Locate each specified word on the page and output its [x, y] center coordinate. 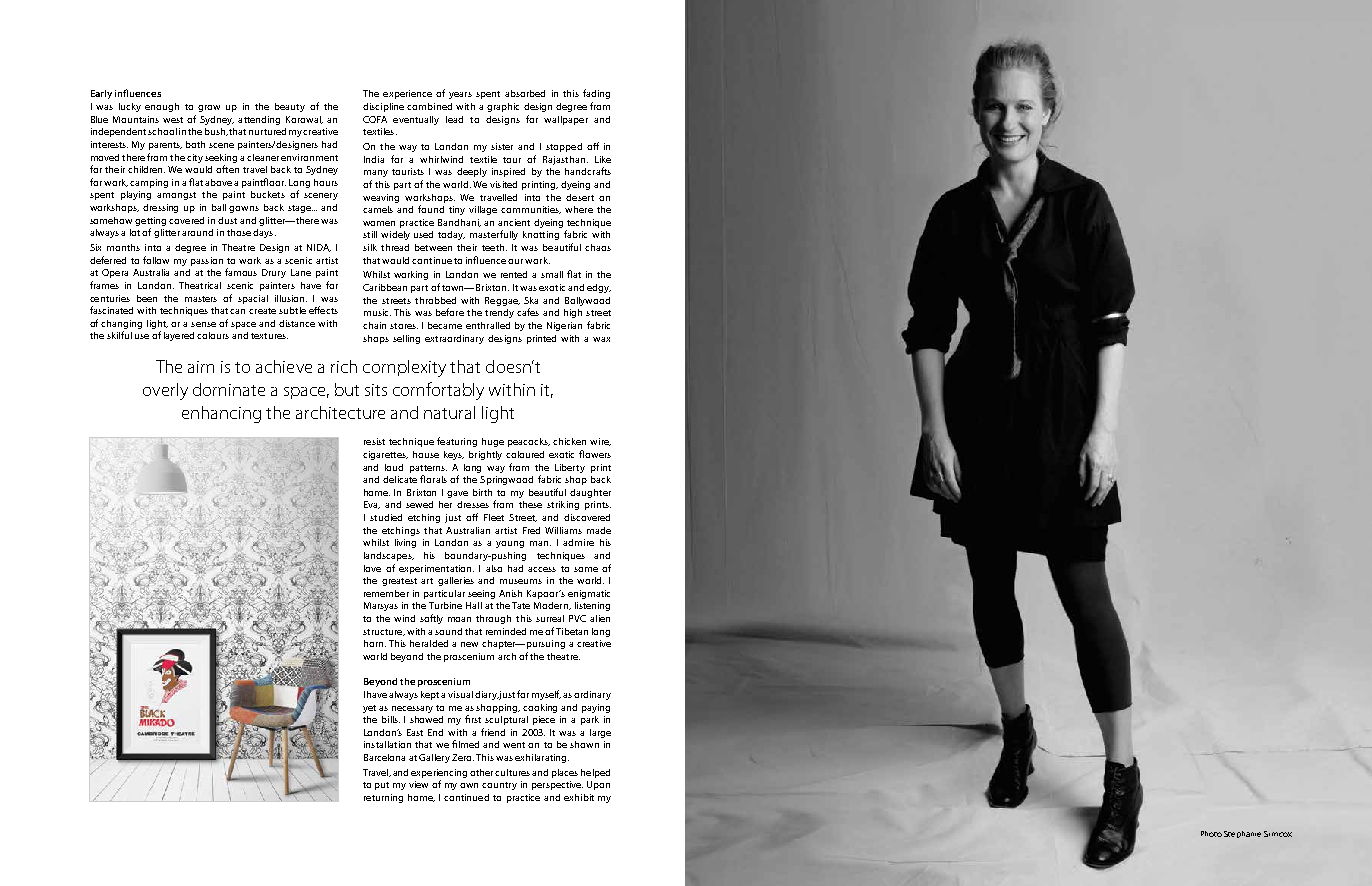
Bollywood [587, 301]
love [372, 568]
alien [600, 618]
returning [383, 798]
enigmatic [589, 594]
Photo [1211, 834]
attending [259, 120]
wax [601, 339]
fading [596, 94]
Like [603, 159]
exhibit [579, 797]
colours [213, 335]
